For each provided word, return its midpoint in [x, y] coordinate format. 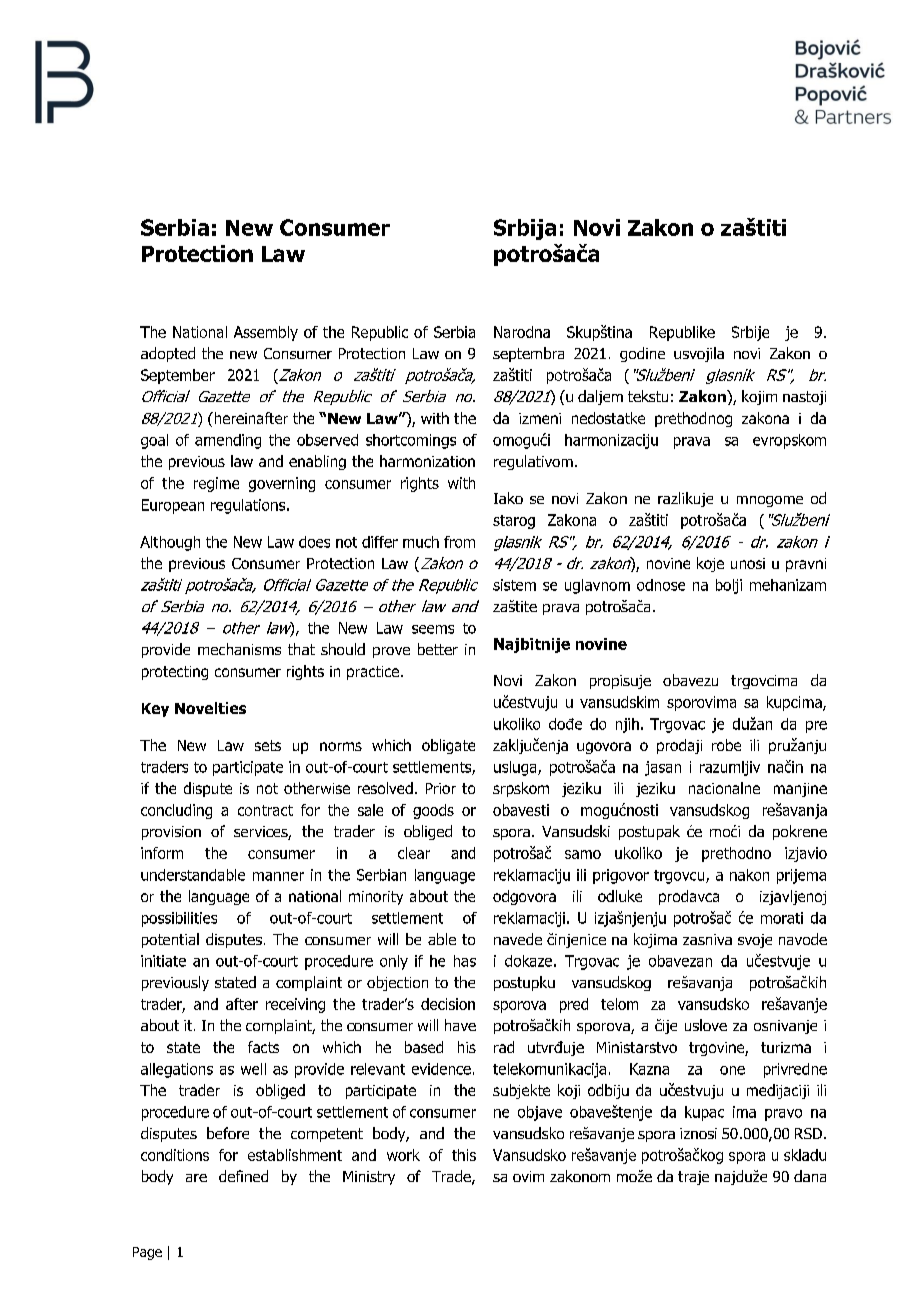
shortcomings [411, 441]
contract [265, 810]
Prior [441, 788]
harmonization [427, 461]
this [464, 1155]
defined [243, 1176]
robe [726, 745]
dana [810, 1176]
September [178, 376]
